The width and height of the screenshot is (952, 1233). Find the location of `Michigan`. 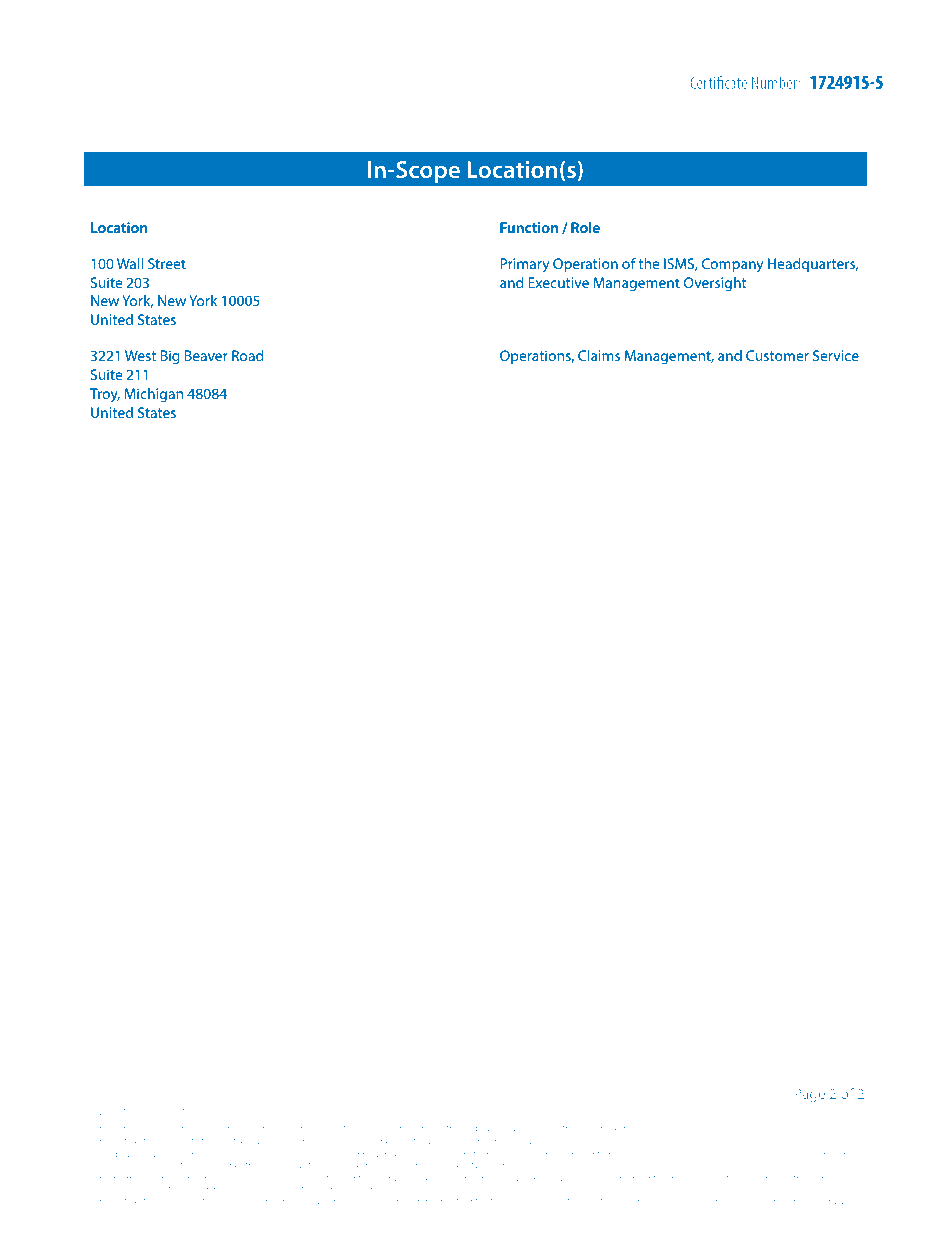

Michigan is located at coordinates (153, 395).
